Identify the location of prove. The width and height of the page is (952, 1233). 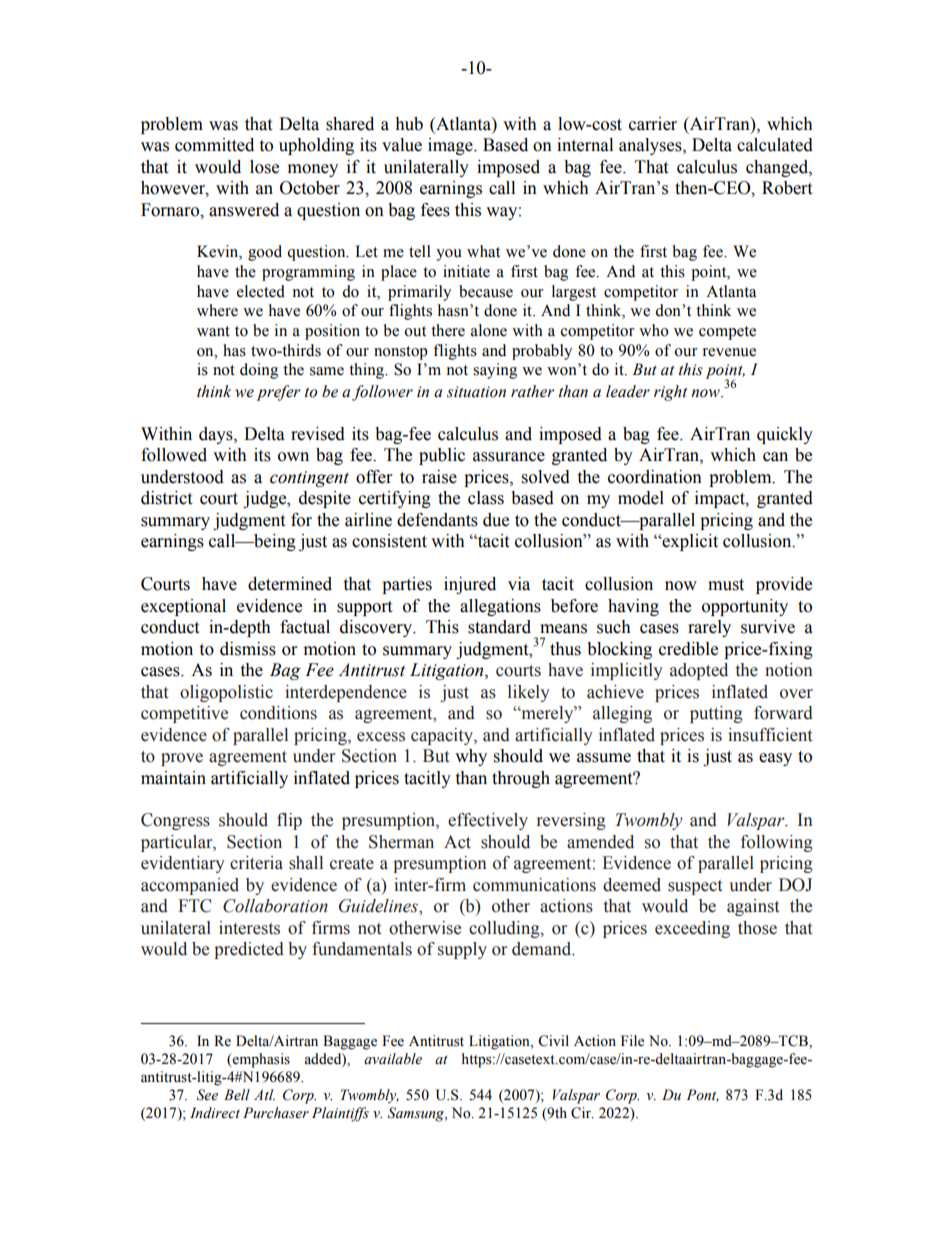
(182, 759).
